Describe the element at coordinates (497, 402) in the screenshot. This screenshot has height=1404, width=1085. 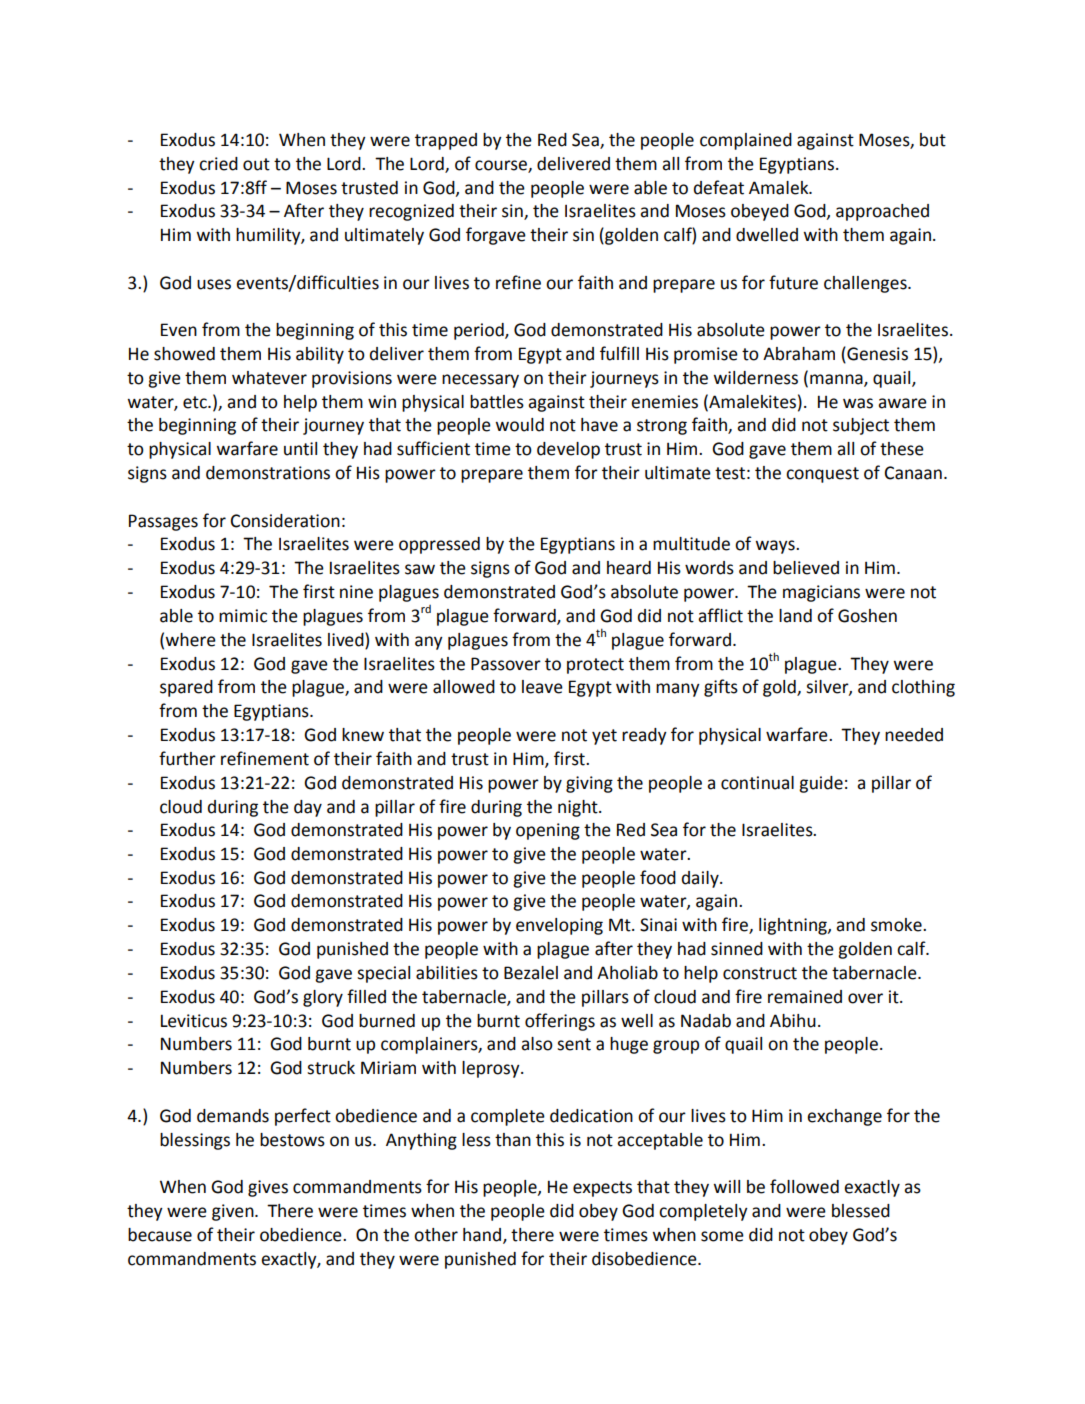
I see `battles` at that location.
